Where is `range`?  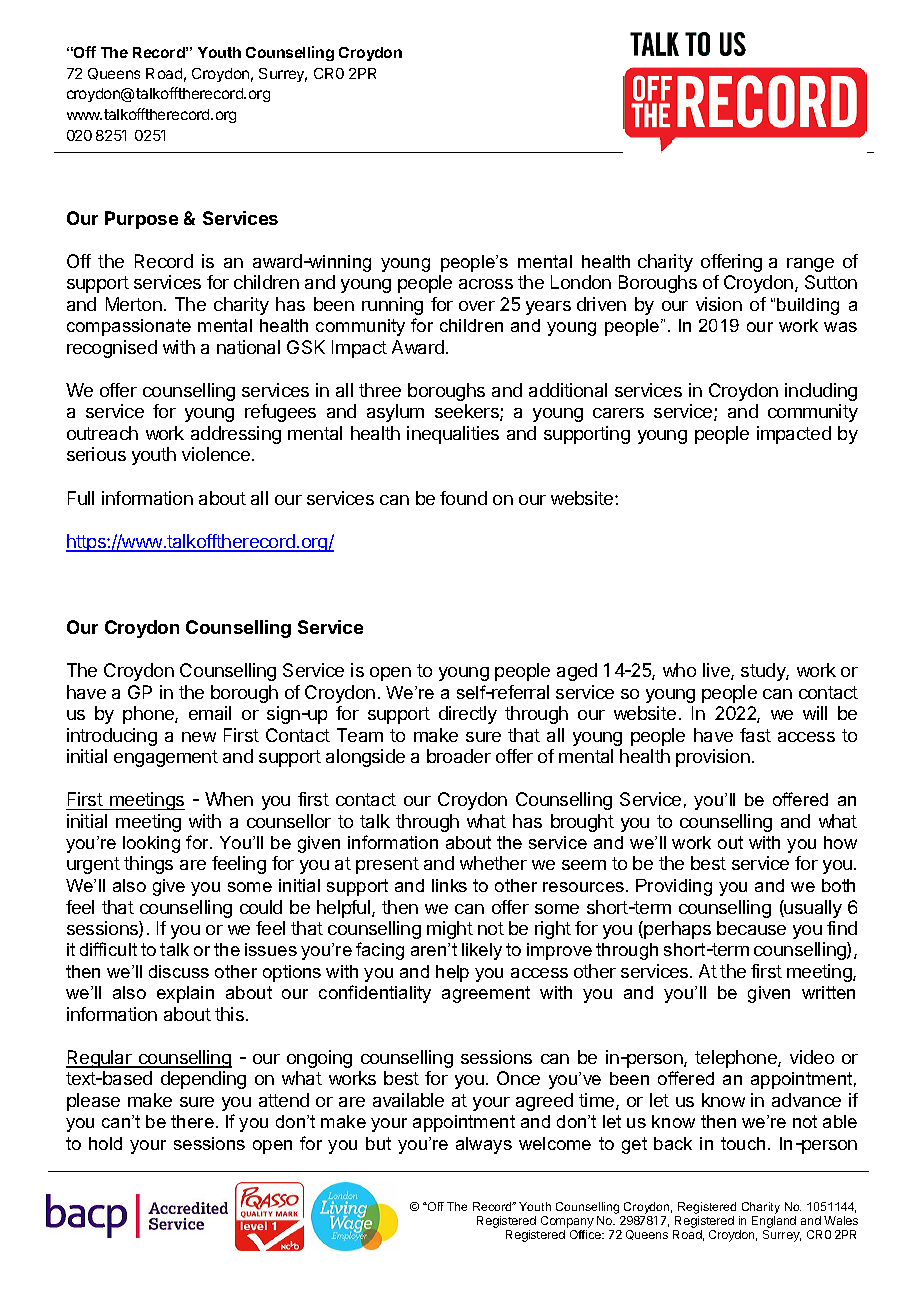
range is located at coordinates (810, 265).
